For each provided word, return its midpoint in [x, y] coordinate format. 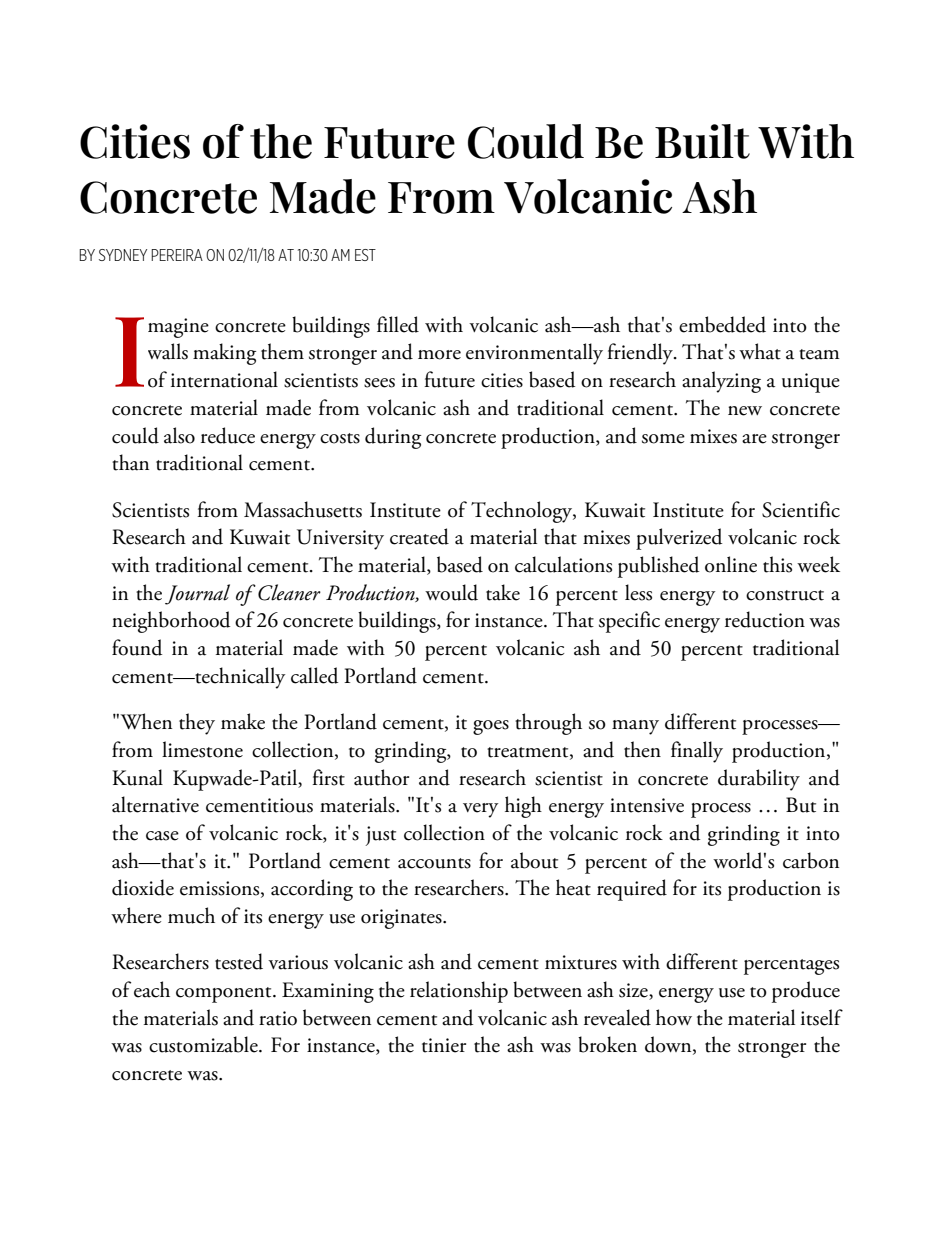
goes [491, 727]
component [225, 995]
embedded [722, 324]
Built [702, 141]
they [197, 724]
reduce [228, 435]
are [754, 439]
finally [697, 752]
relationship [459, 992]
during [393, 438]
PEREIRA [177, 255]
